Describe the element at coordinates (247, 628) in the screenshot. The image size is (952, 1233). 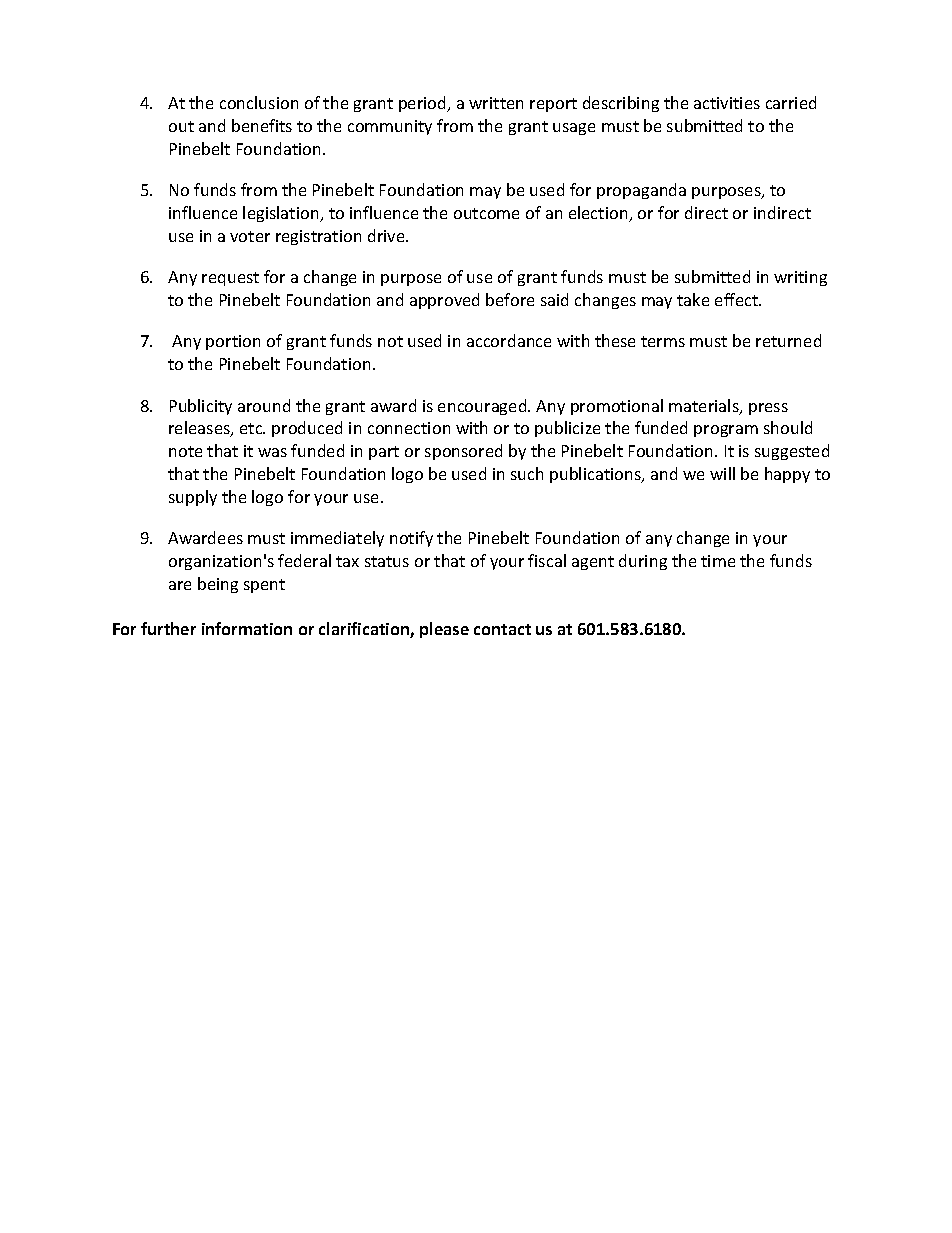
I see `information` at that location.
